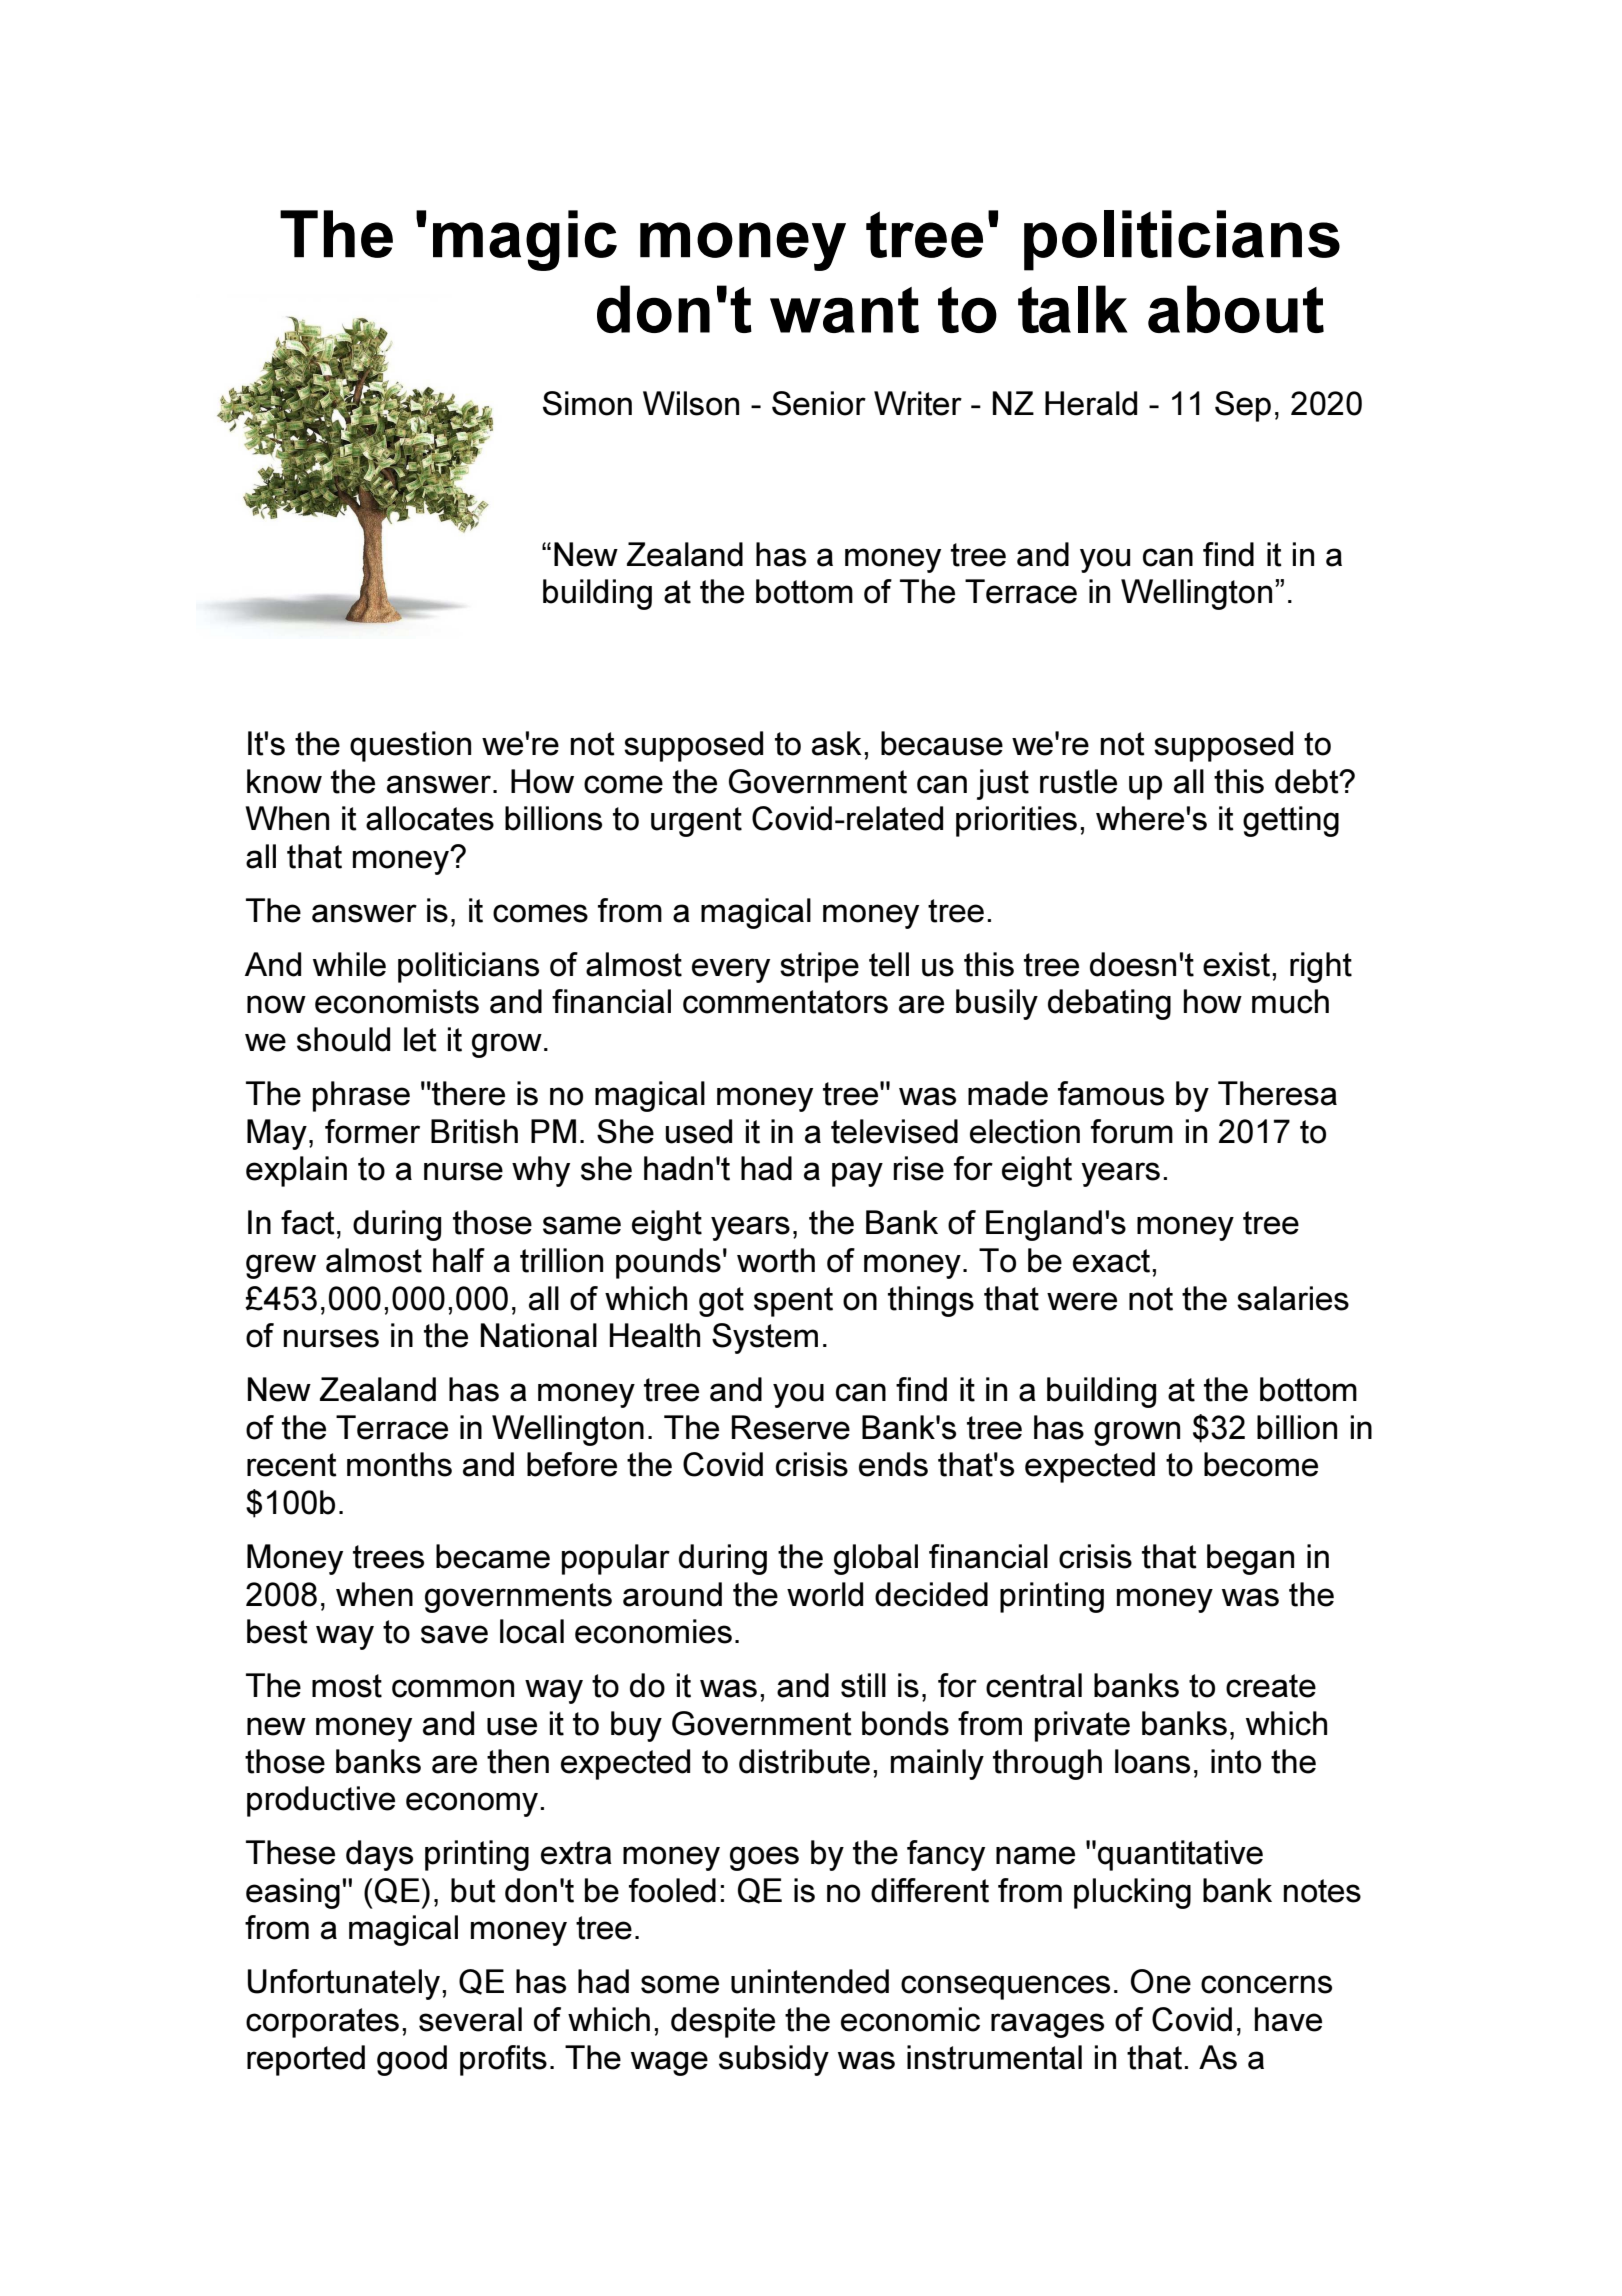 Image resolution: width=1622 pixels, height=2296 pixels. What do you see at coordinates (399, 1464) in the document?
I see `months` at bounding box center [399, 1464].
